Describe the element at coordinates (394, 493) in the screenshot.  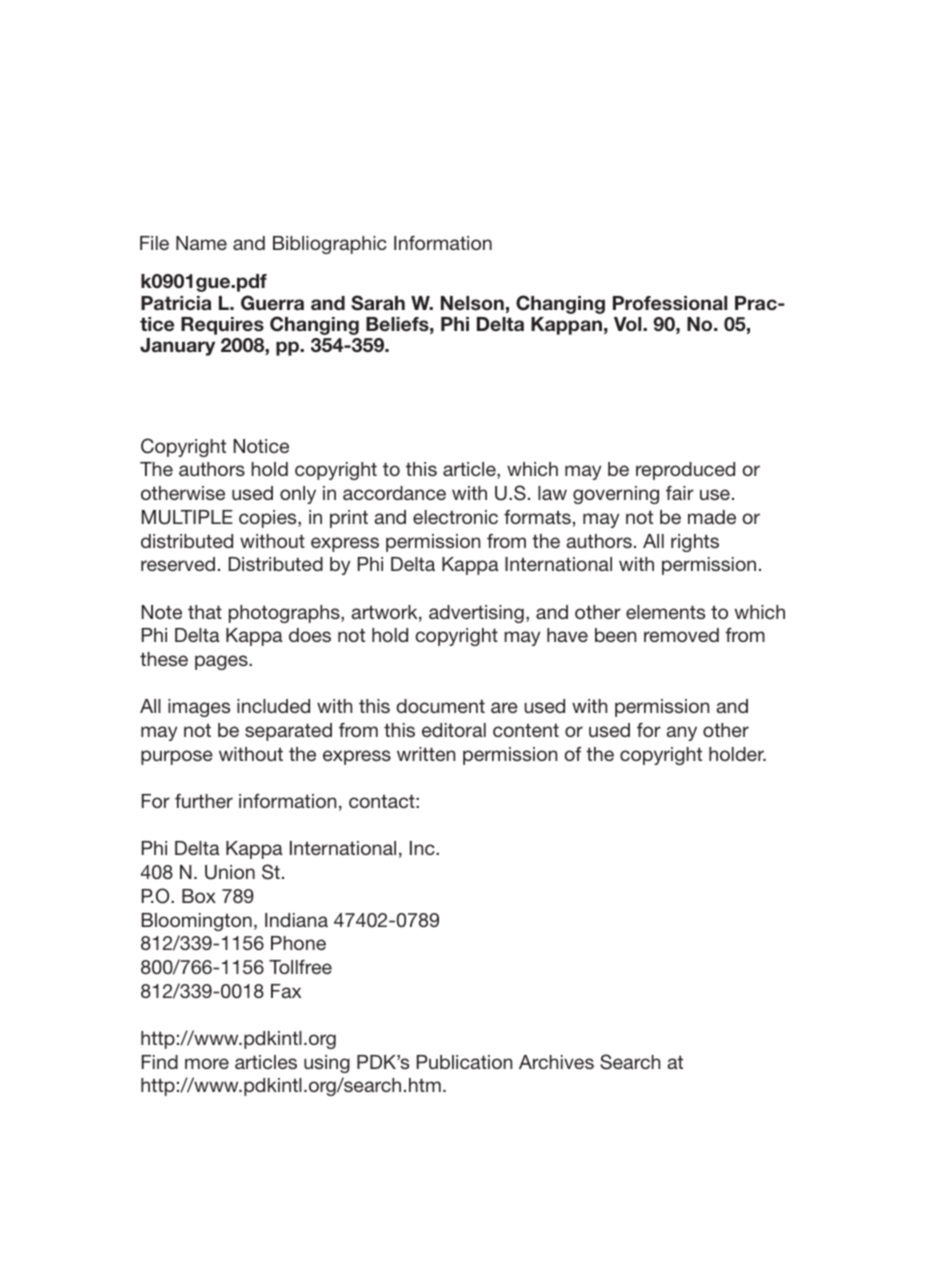
I see `accordance` at that location.
